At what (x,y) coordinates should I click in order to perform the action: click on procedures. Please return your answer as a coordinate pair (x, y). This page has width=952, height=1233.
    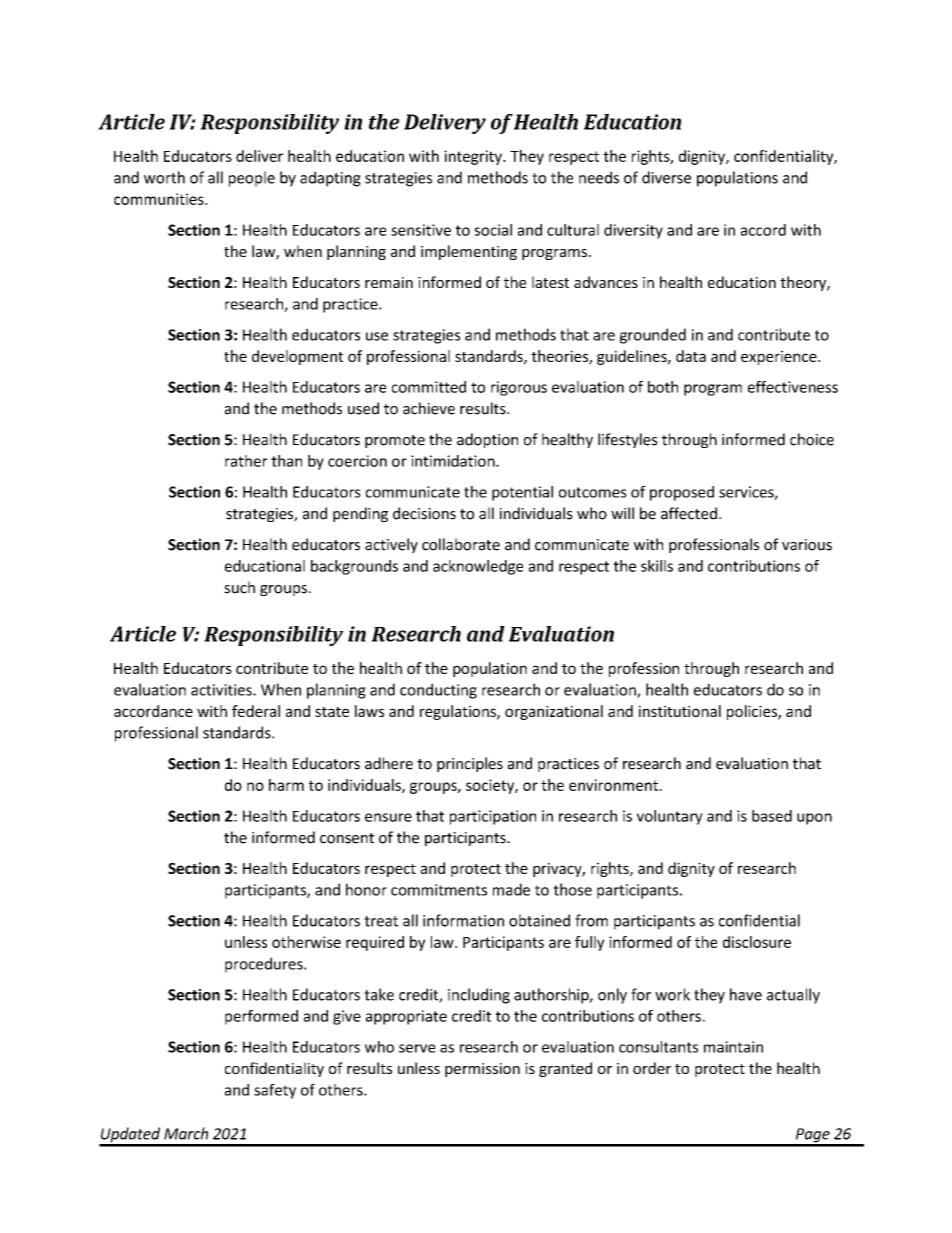
    Looking at the image, I should click on (265, 965).
